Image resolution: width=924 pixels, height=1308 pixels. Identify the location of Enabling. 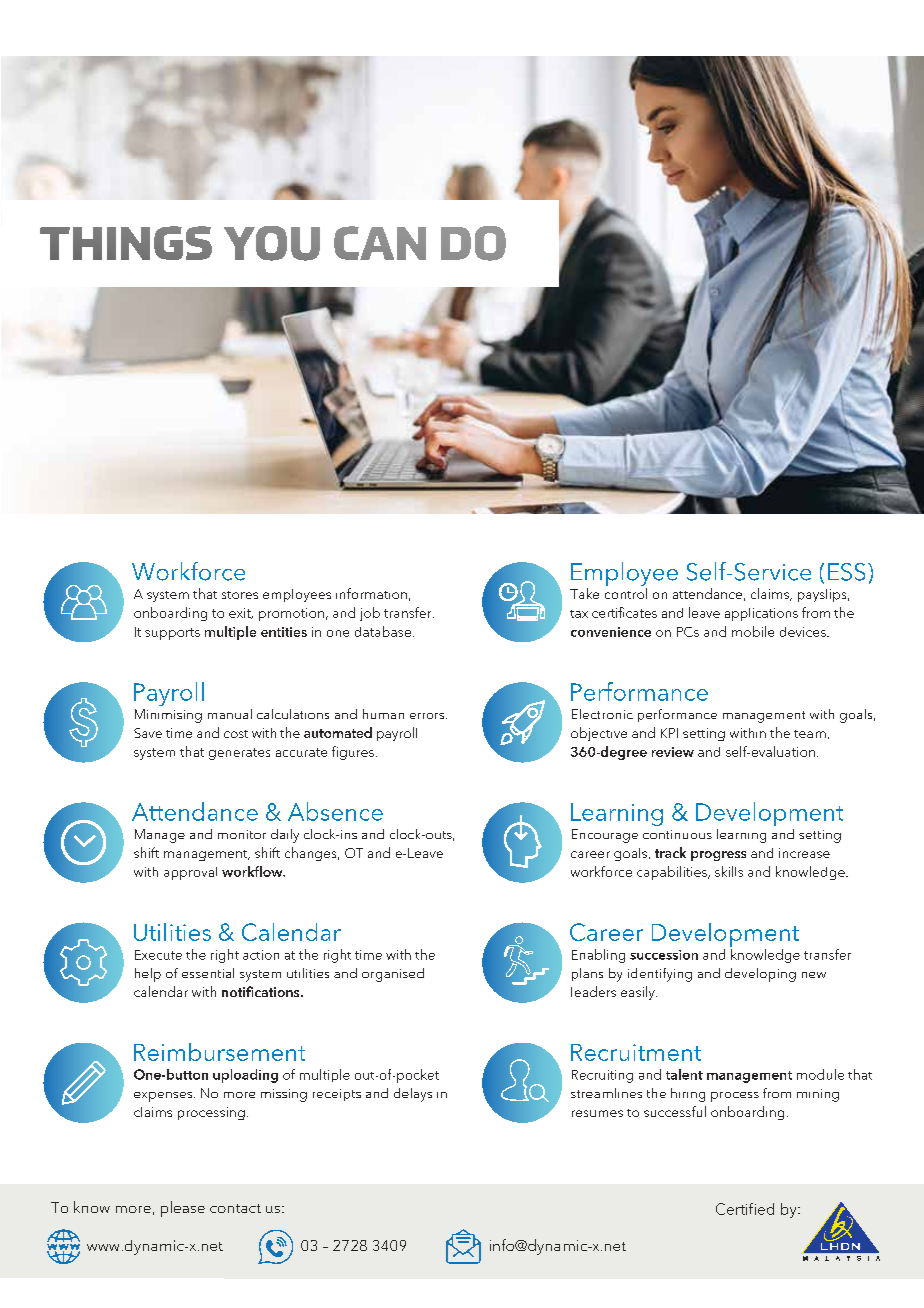
(598, 956).
